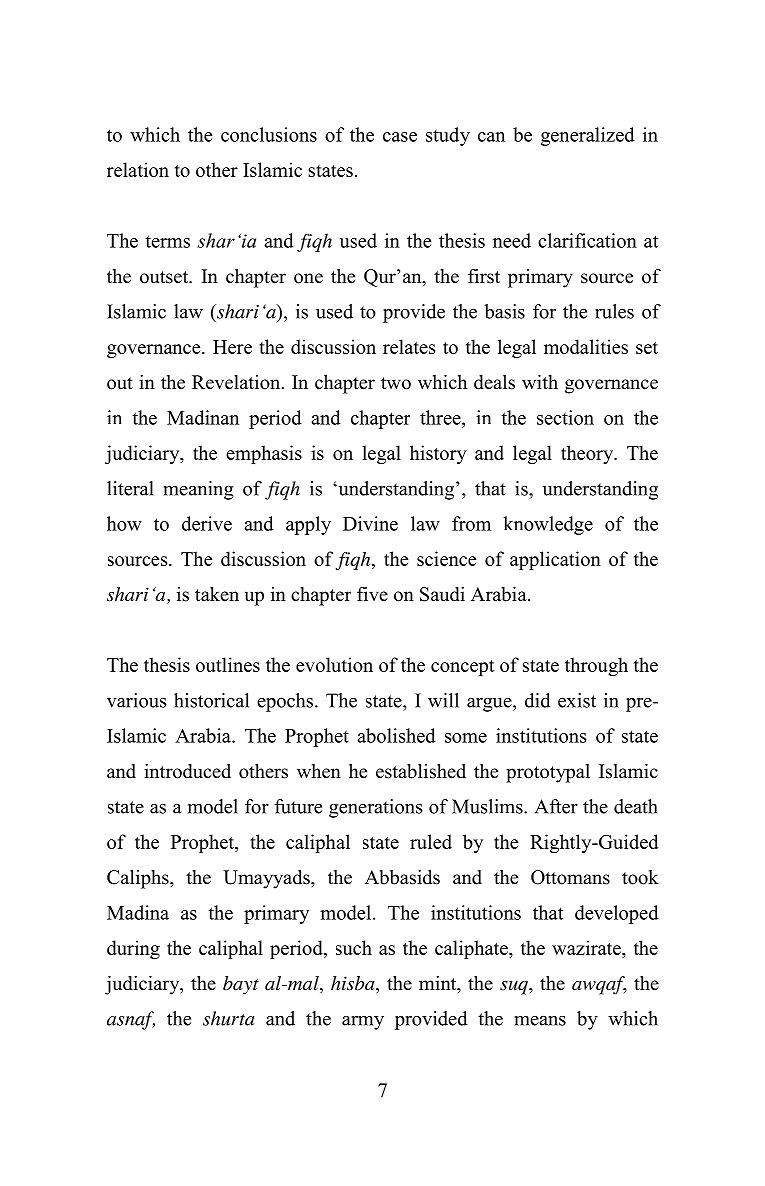 This page has width=765, height=1186. I want to click on relation, so click(138, 169).
